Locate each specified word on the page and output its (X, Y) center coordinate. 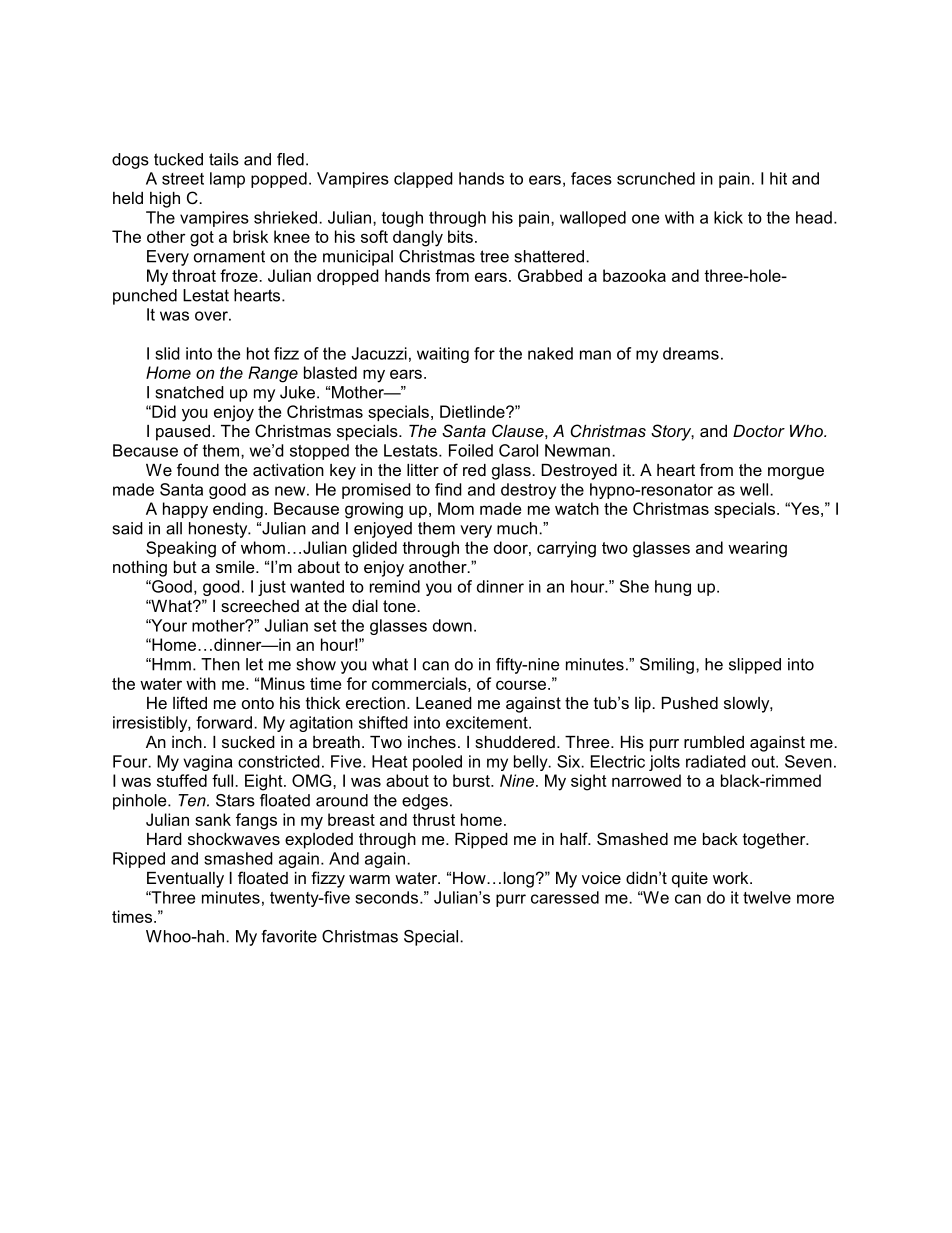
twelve (767, 897)
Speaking (181, 549)
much (518, 528)
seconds (388, 897)
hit (778, 178)
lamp (227, 180)
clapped (423, 180)
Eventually (185, 880)
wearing (757, 549)
